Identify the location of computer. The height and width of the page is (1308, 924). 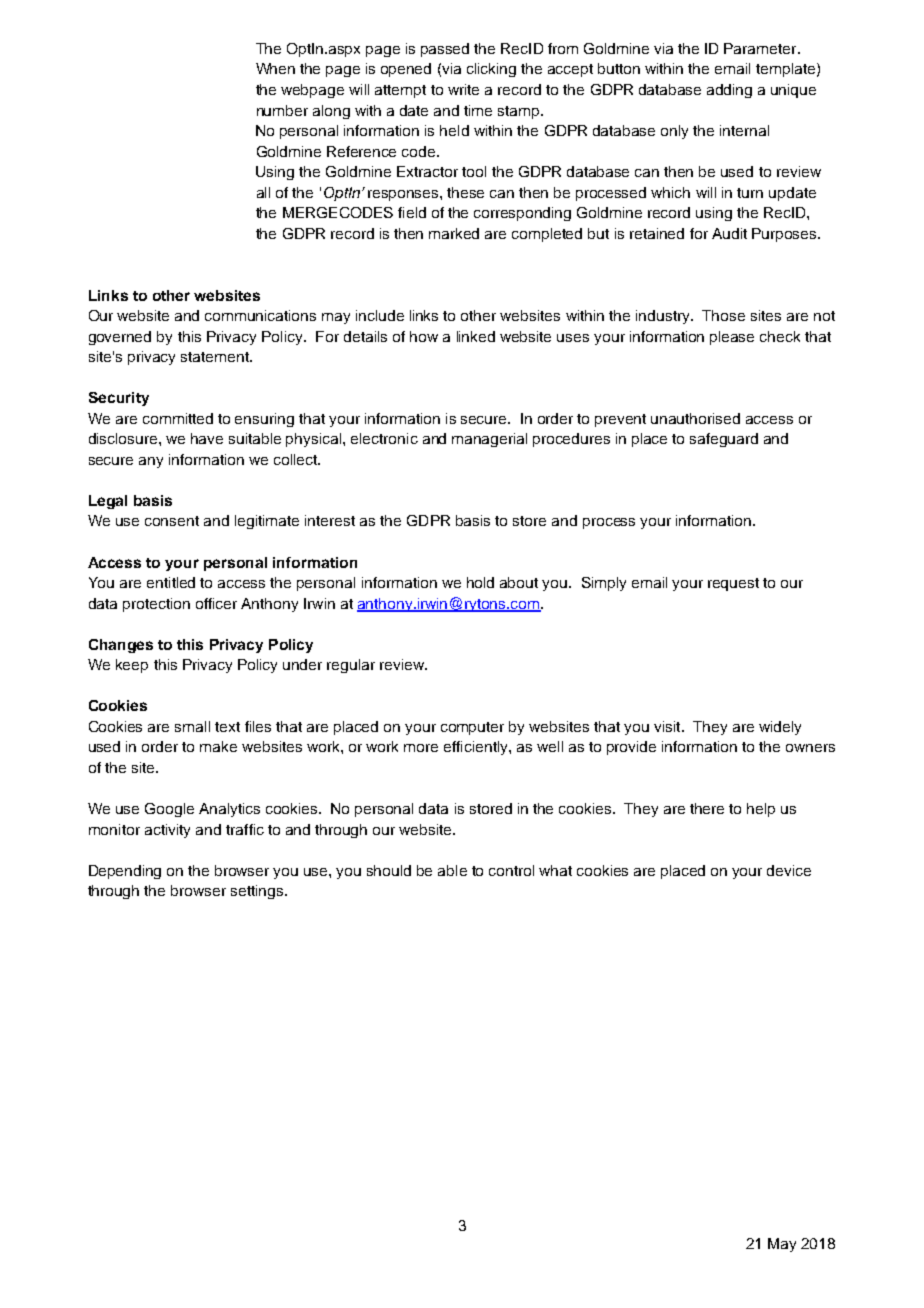
(472, 728).
